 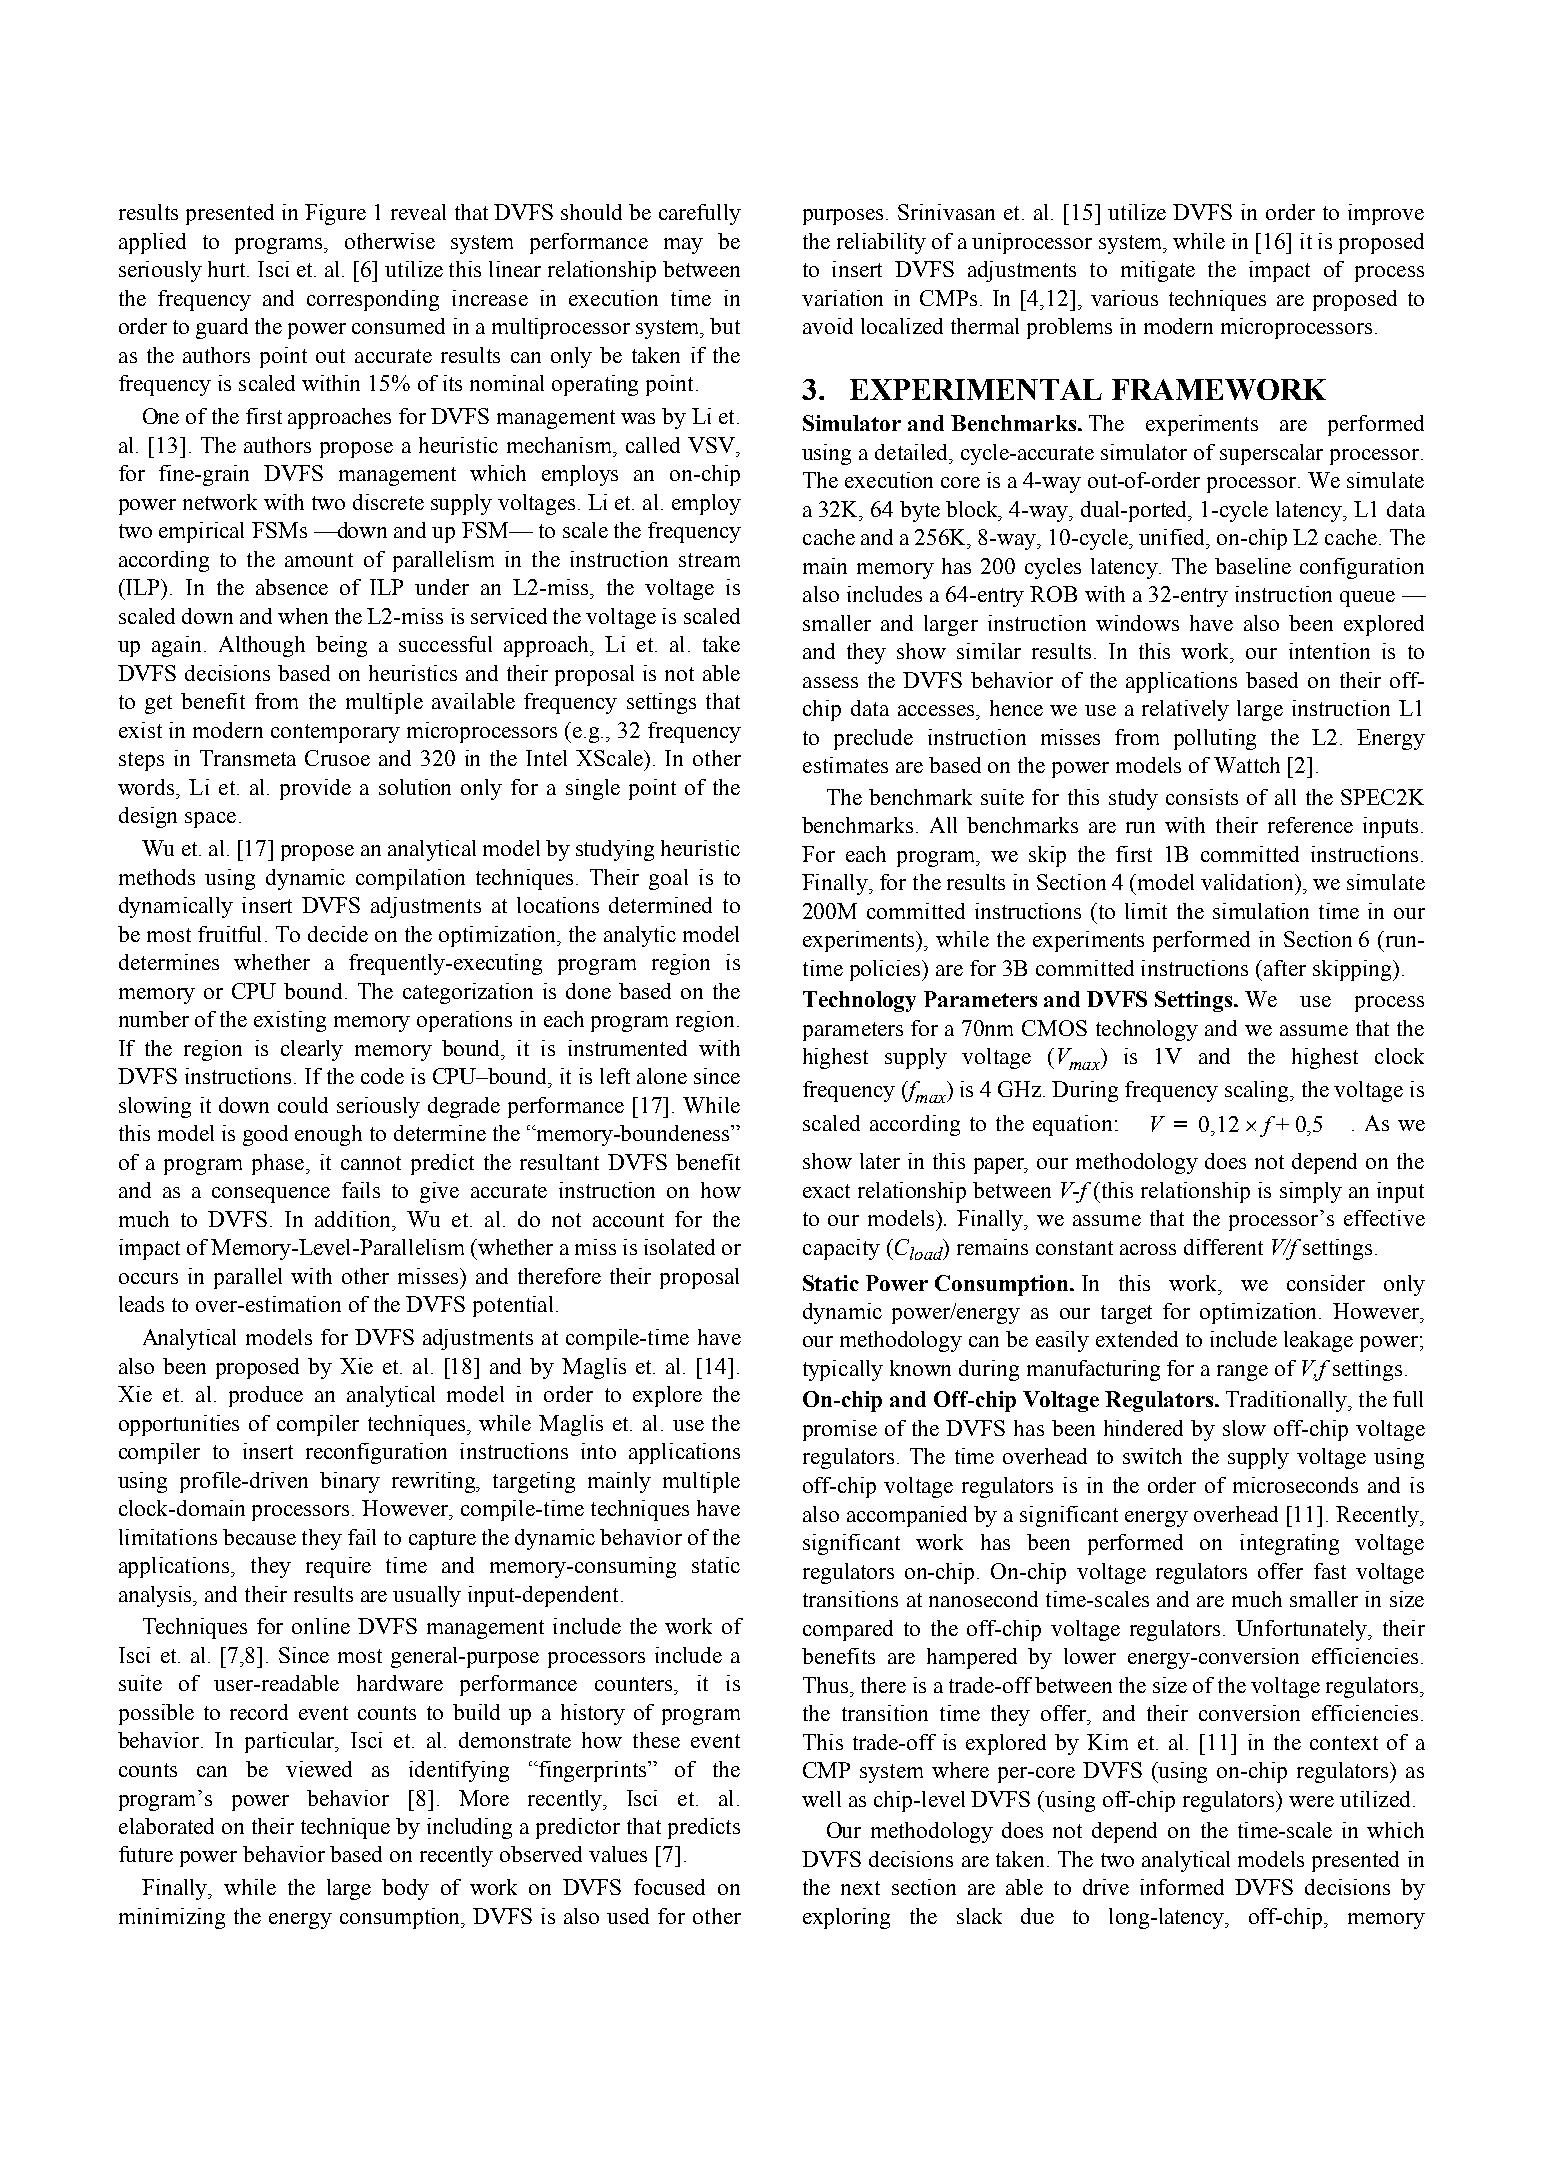 What do you see at coordinates (312, 1050) in the screenshot?
I see `clearly` at bounding box center [312, 1050].
